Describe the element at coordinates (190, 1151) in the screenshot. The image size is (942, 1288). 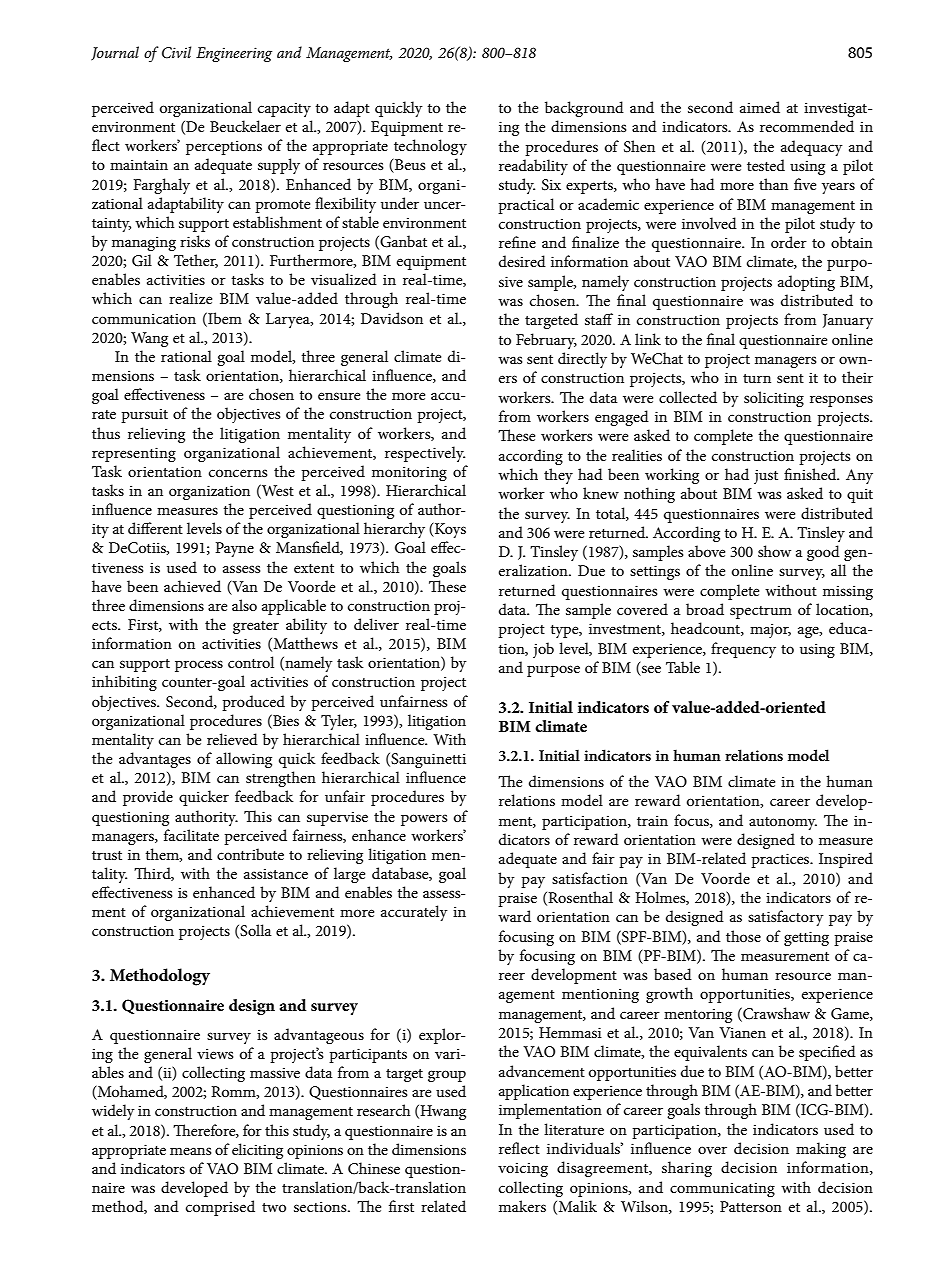
I see `means` at that location.
